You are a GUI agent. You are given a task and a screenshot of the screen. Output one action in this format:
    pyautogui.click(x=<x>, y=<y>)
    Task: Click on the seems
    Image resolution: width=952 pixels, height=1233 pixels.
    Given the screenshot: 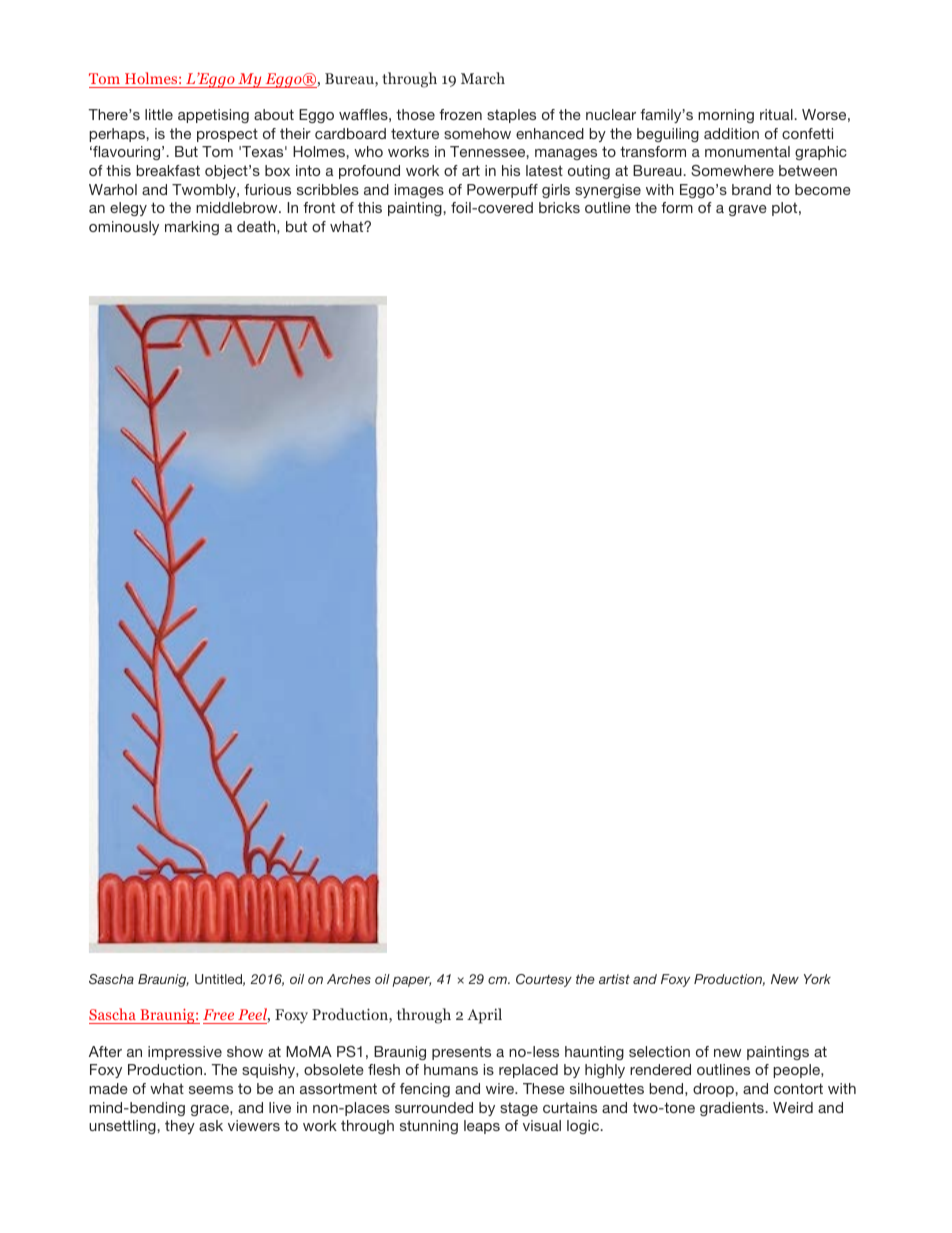 What is the action you would take?
    pyautogui.click(x=211, y=1090)
